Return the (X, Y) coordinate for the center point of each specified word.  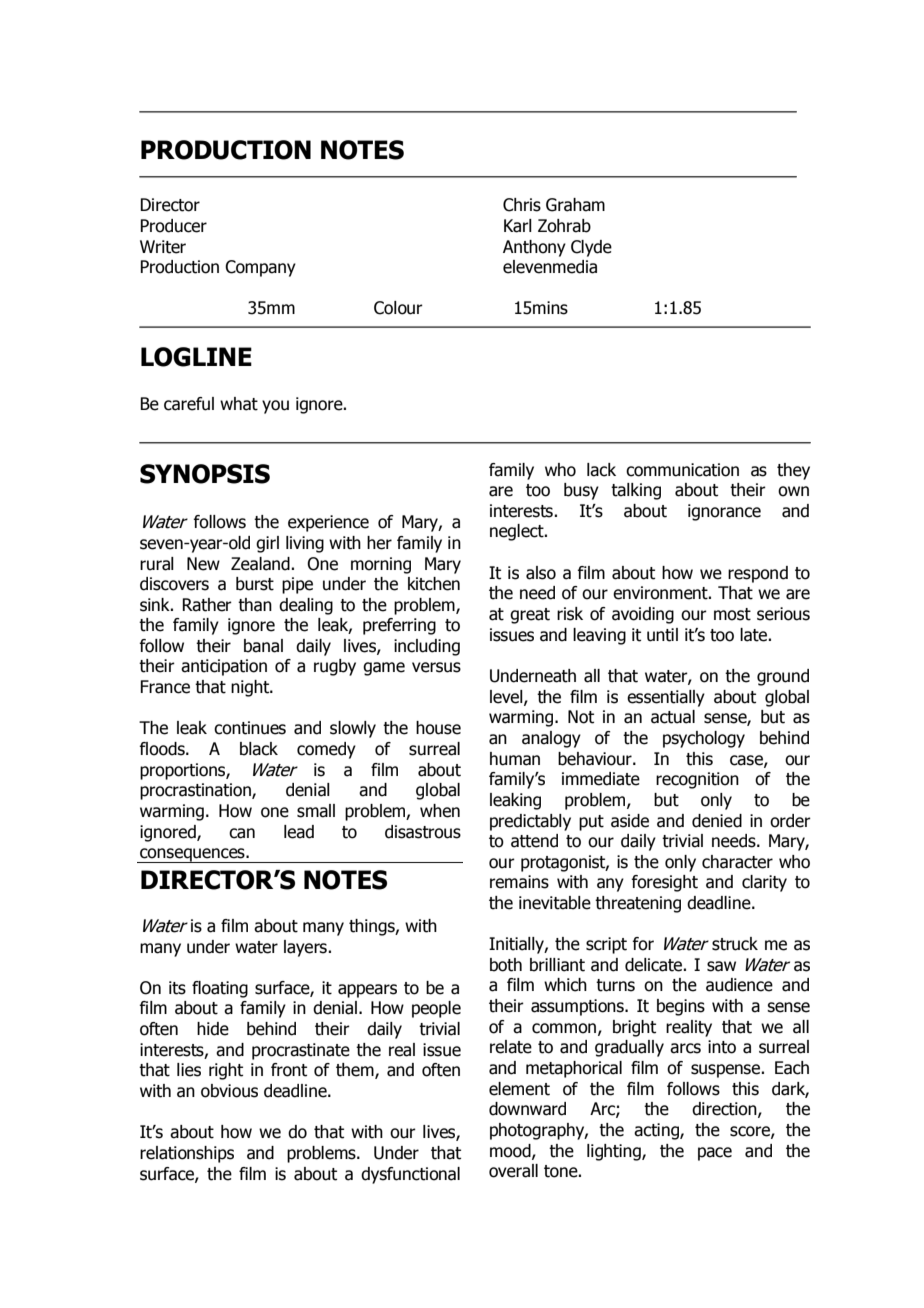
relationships (187, 1154)
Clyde (591, 248)
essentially (666, 698)
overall (513, 1171)
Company (260, 268)
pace (715, 1154)
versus (436, 667)
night (251, 688)
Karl (518, 226)
